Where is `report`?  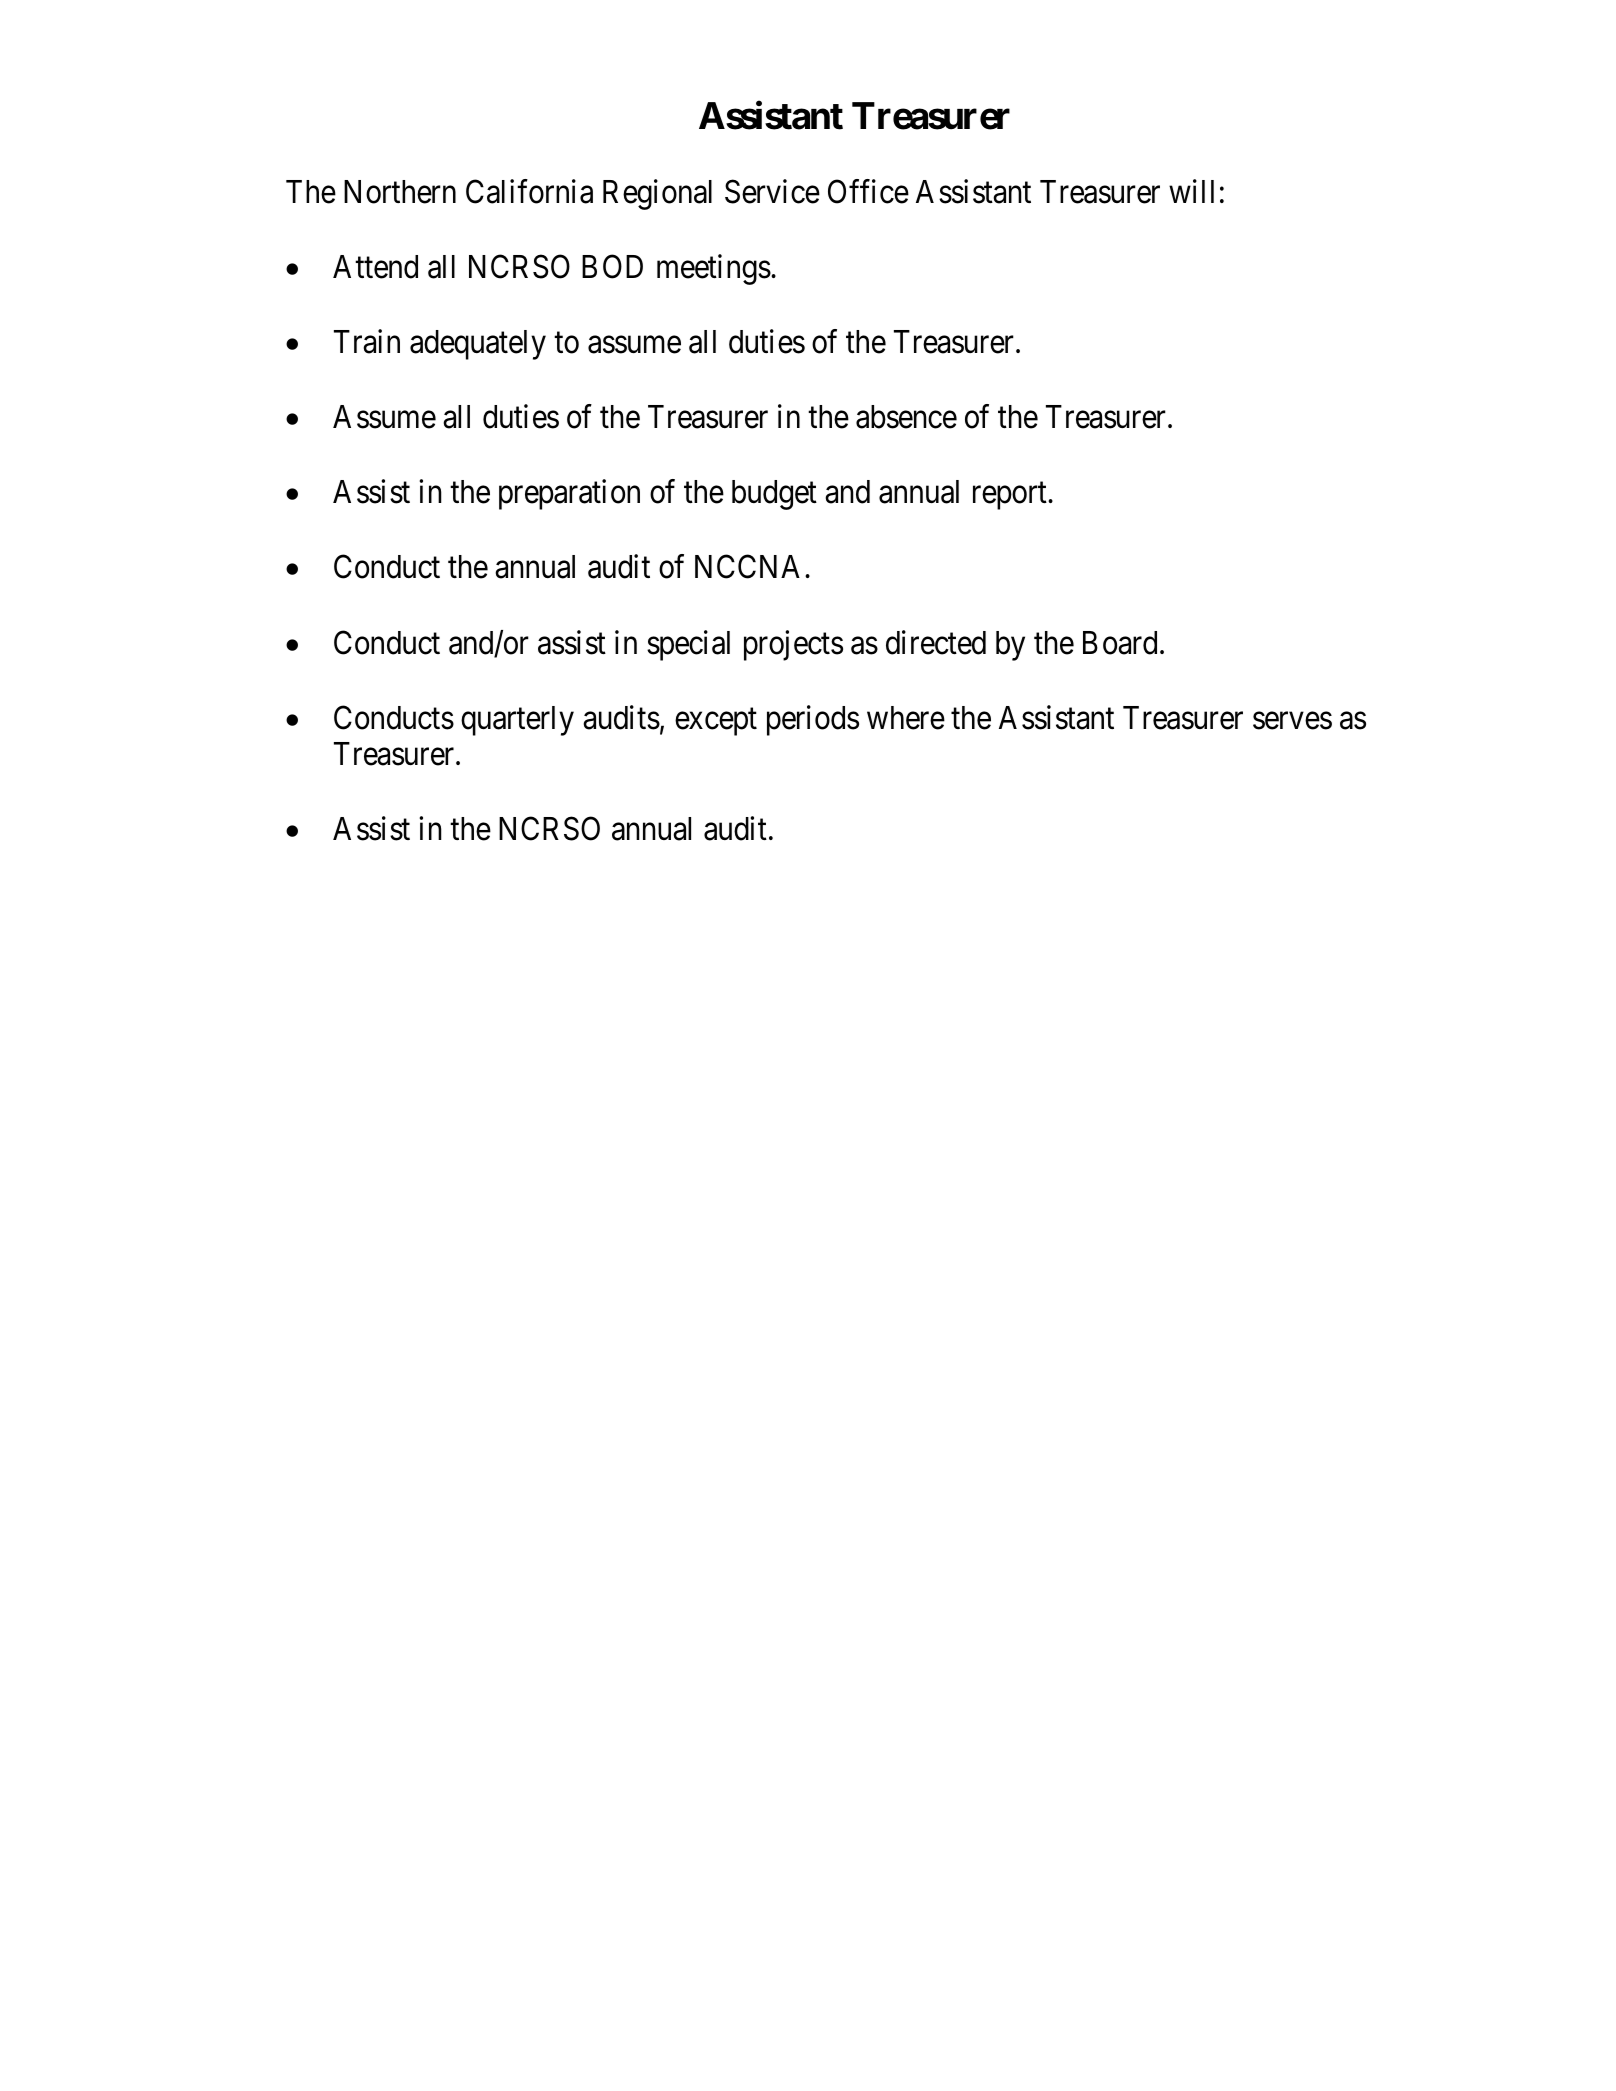
report is located at coordinates (1011, 496).
